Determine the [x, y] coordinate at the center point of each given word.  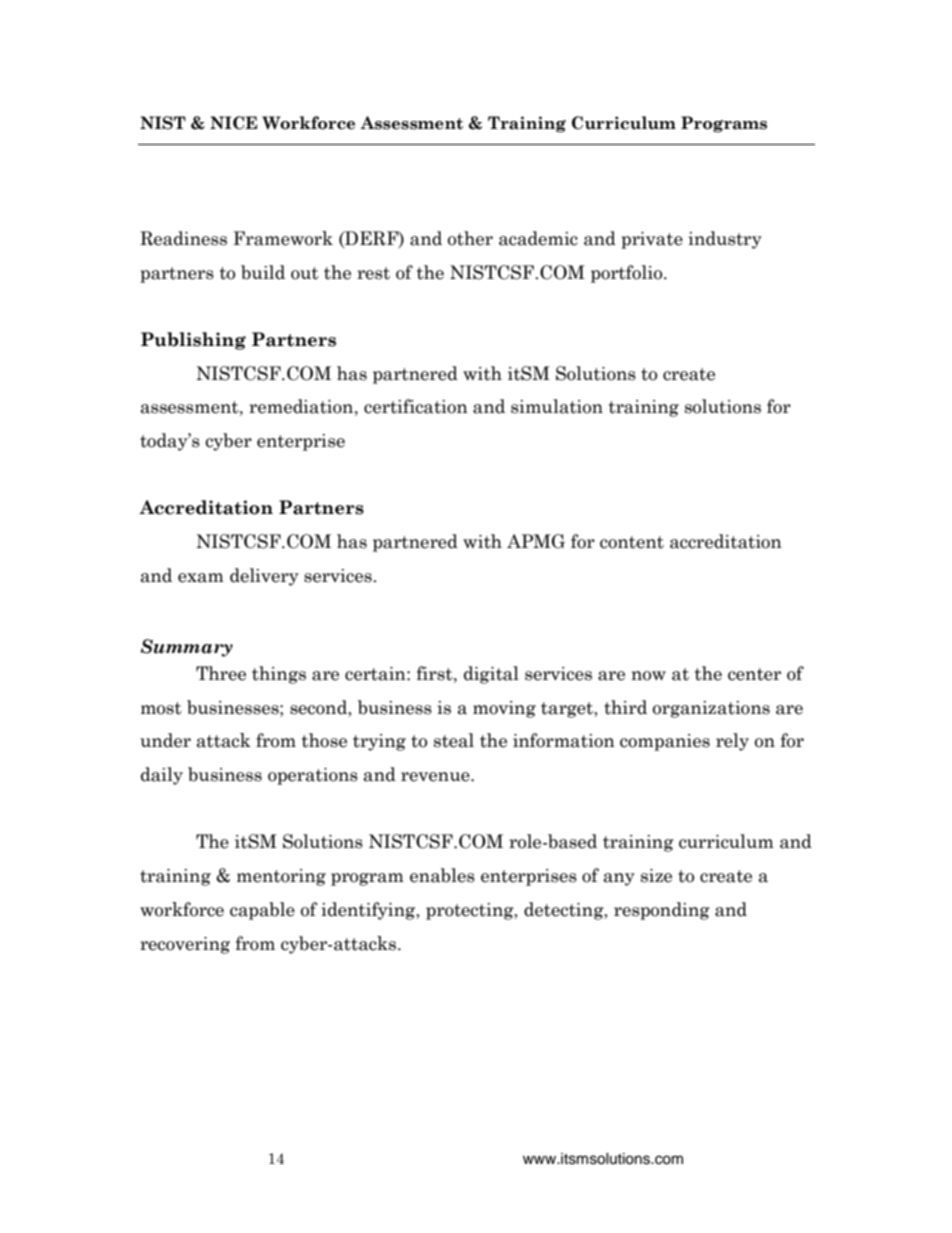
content [632, 542]
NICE [233, 123]
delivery [264, 577]
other [470, 238]
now [648, 676]
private [652, 240]
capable [262, 911]
